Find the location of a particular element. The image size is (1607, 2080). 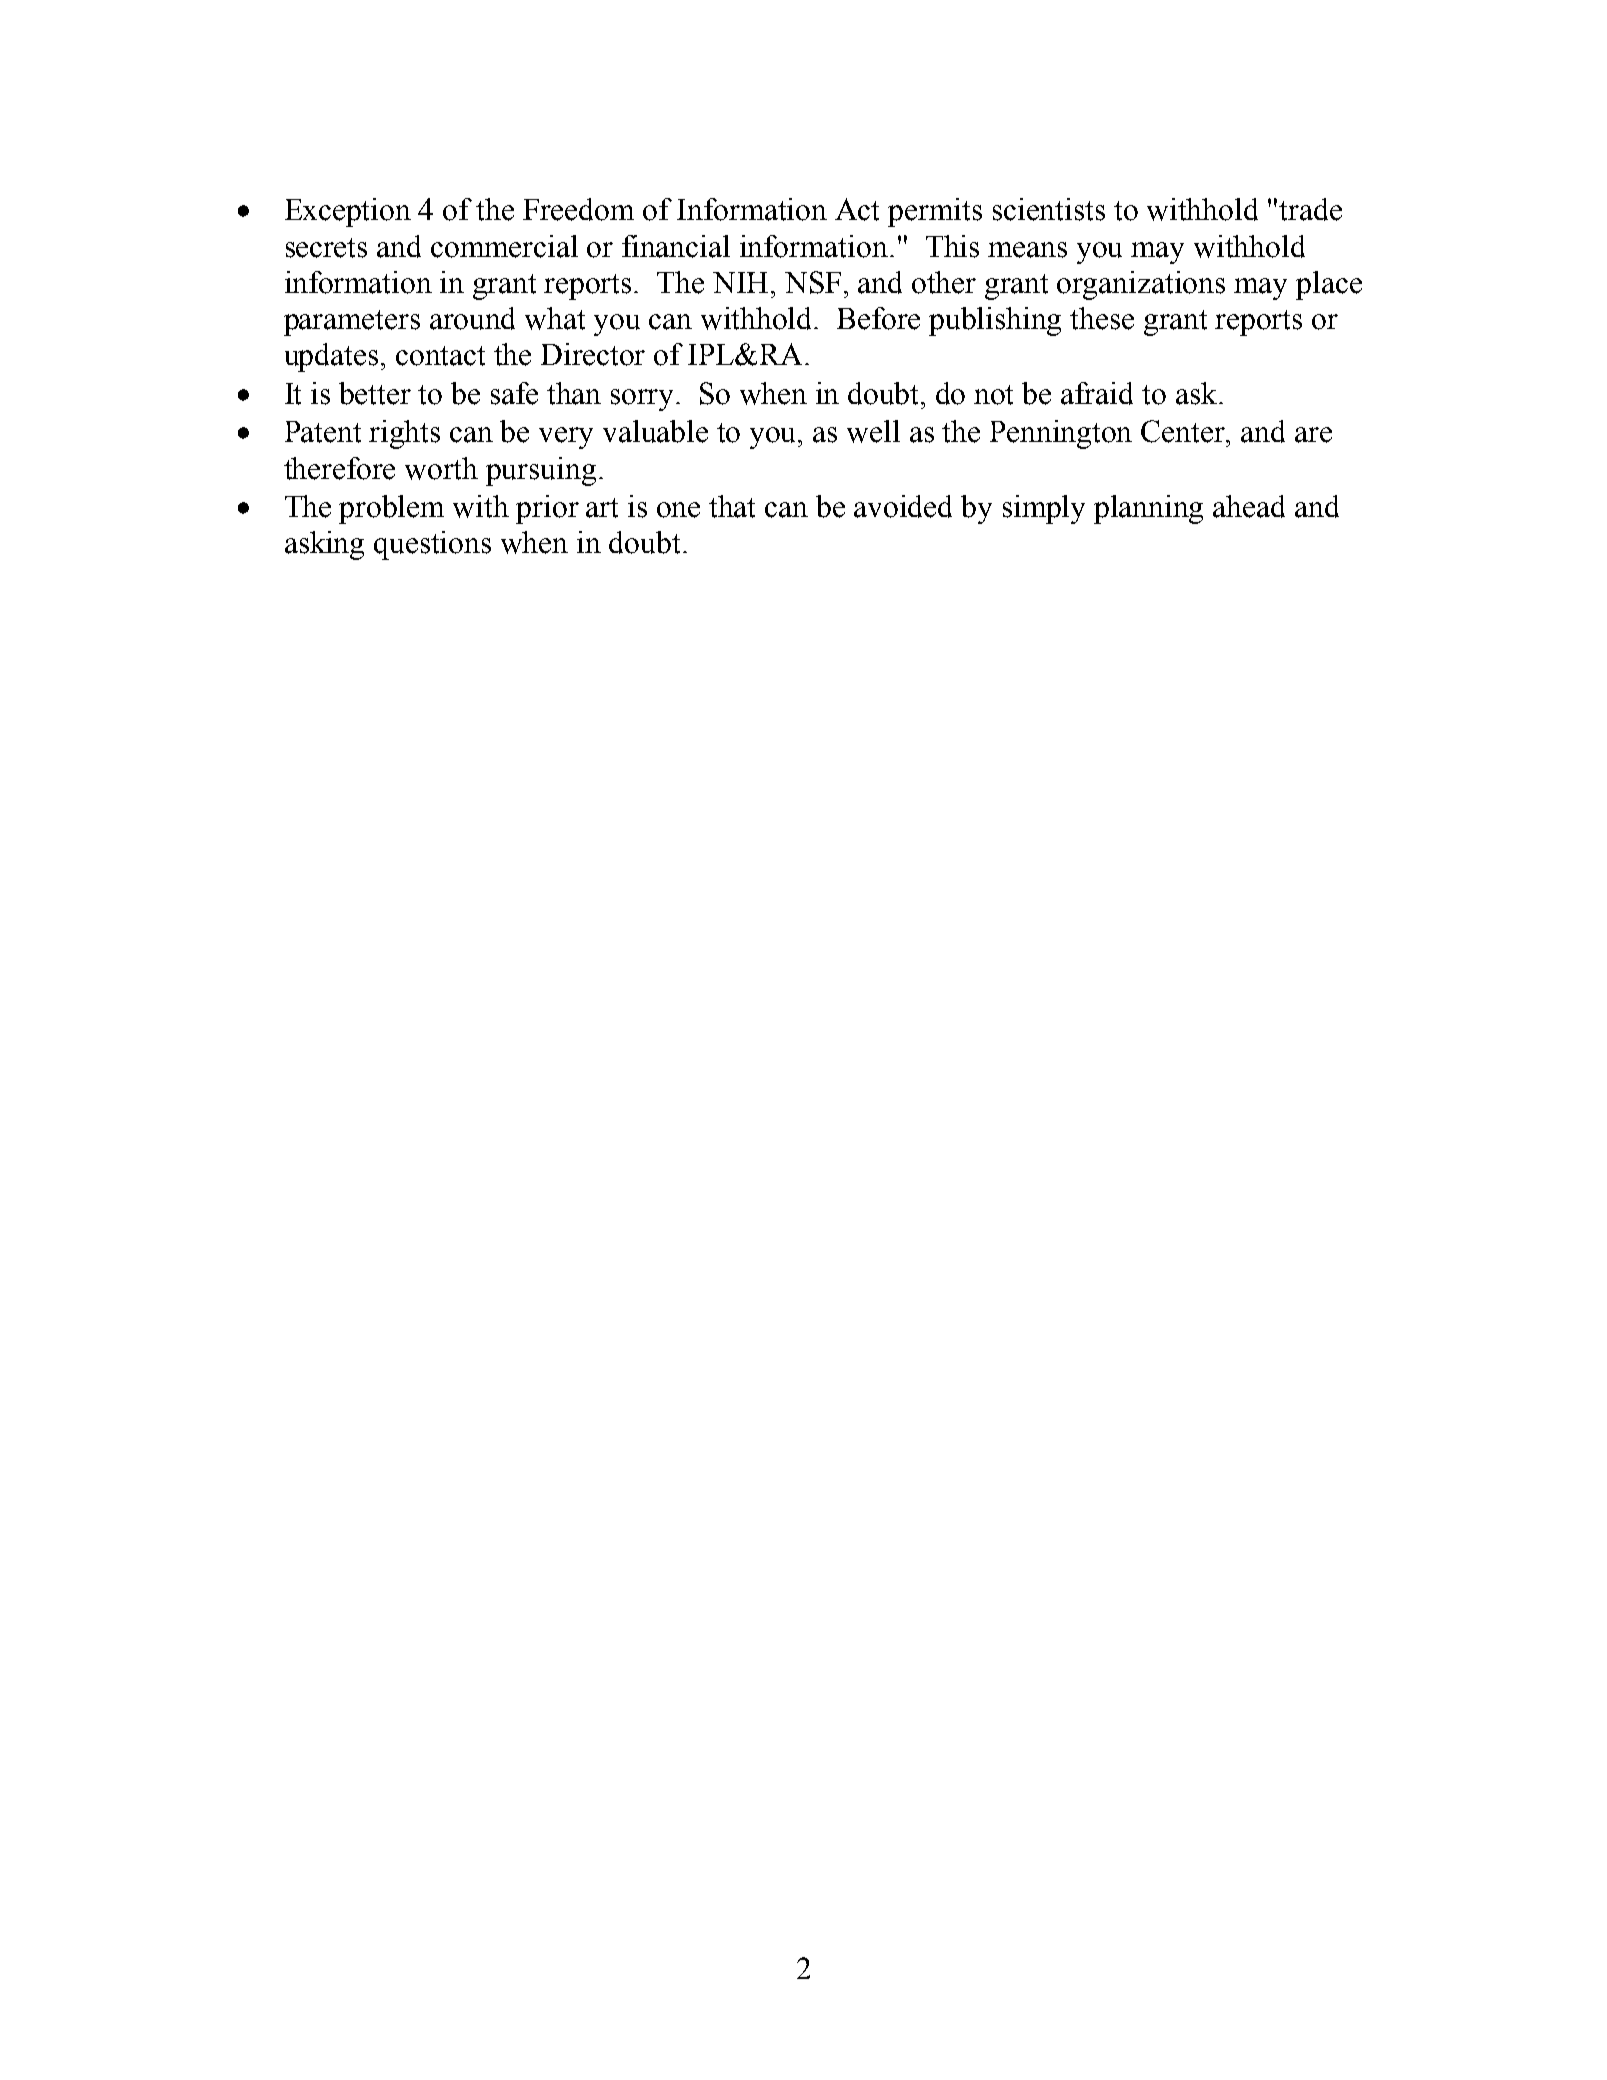

afraid is located at coordinates (1097, 393).
